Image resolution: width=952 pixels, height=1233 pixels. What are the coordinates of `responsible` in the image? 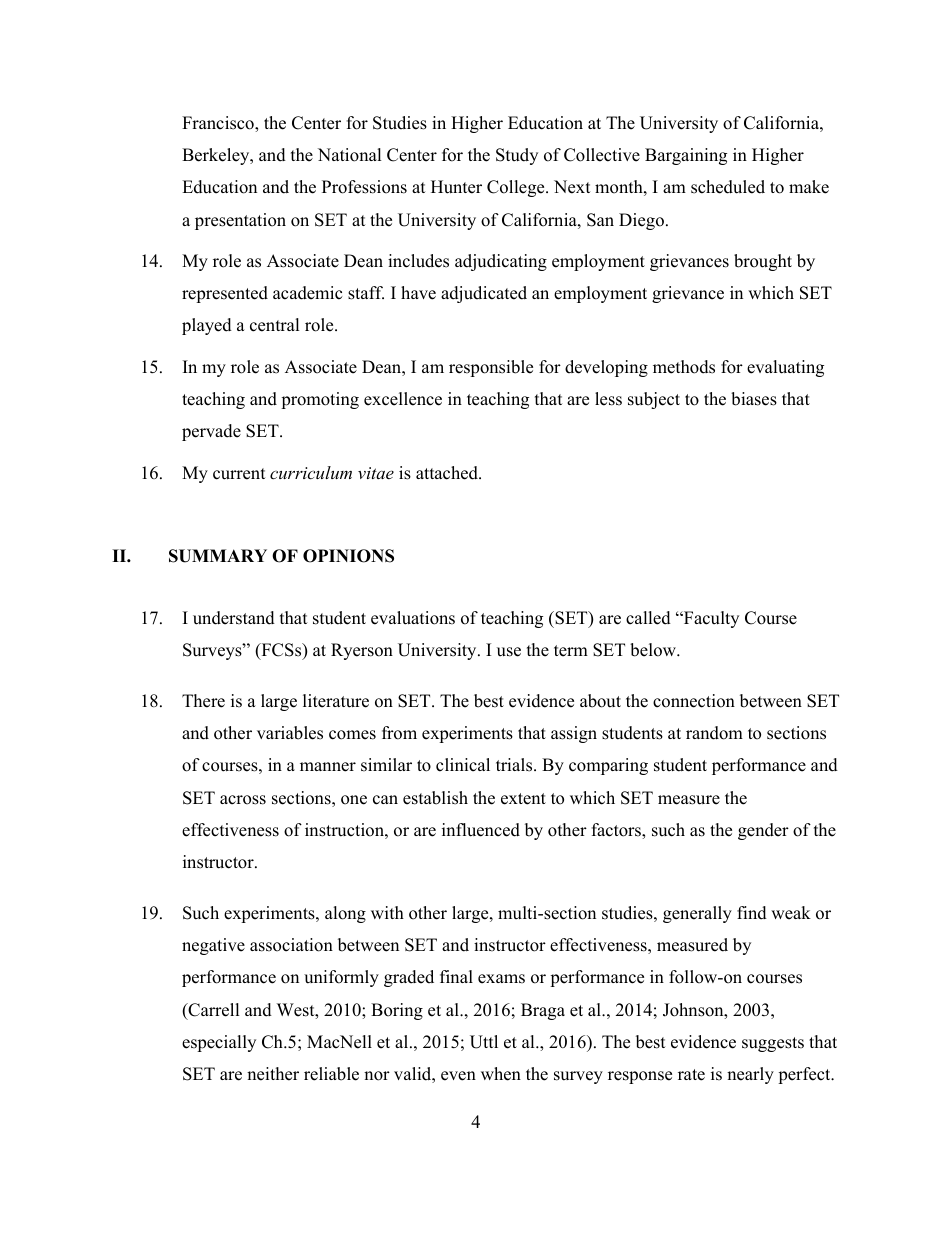 It's located at (491, 368).
